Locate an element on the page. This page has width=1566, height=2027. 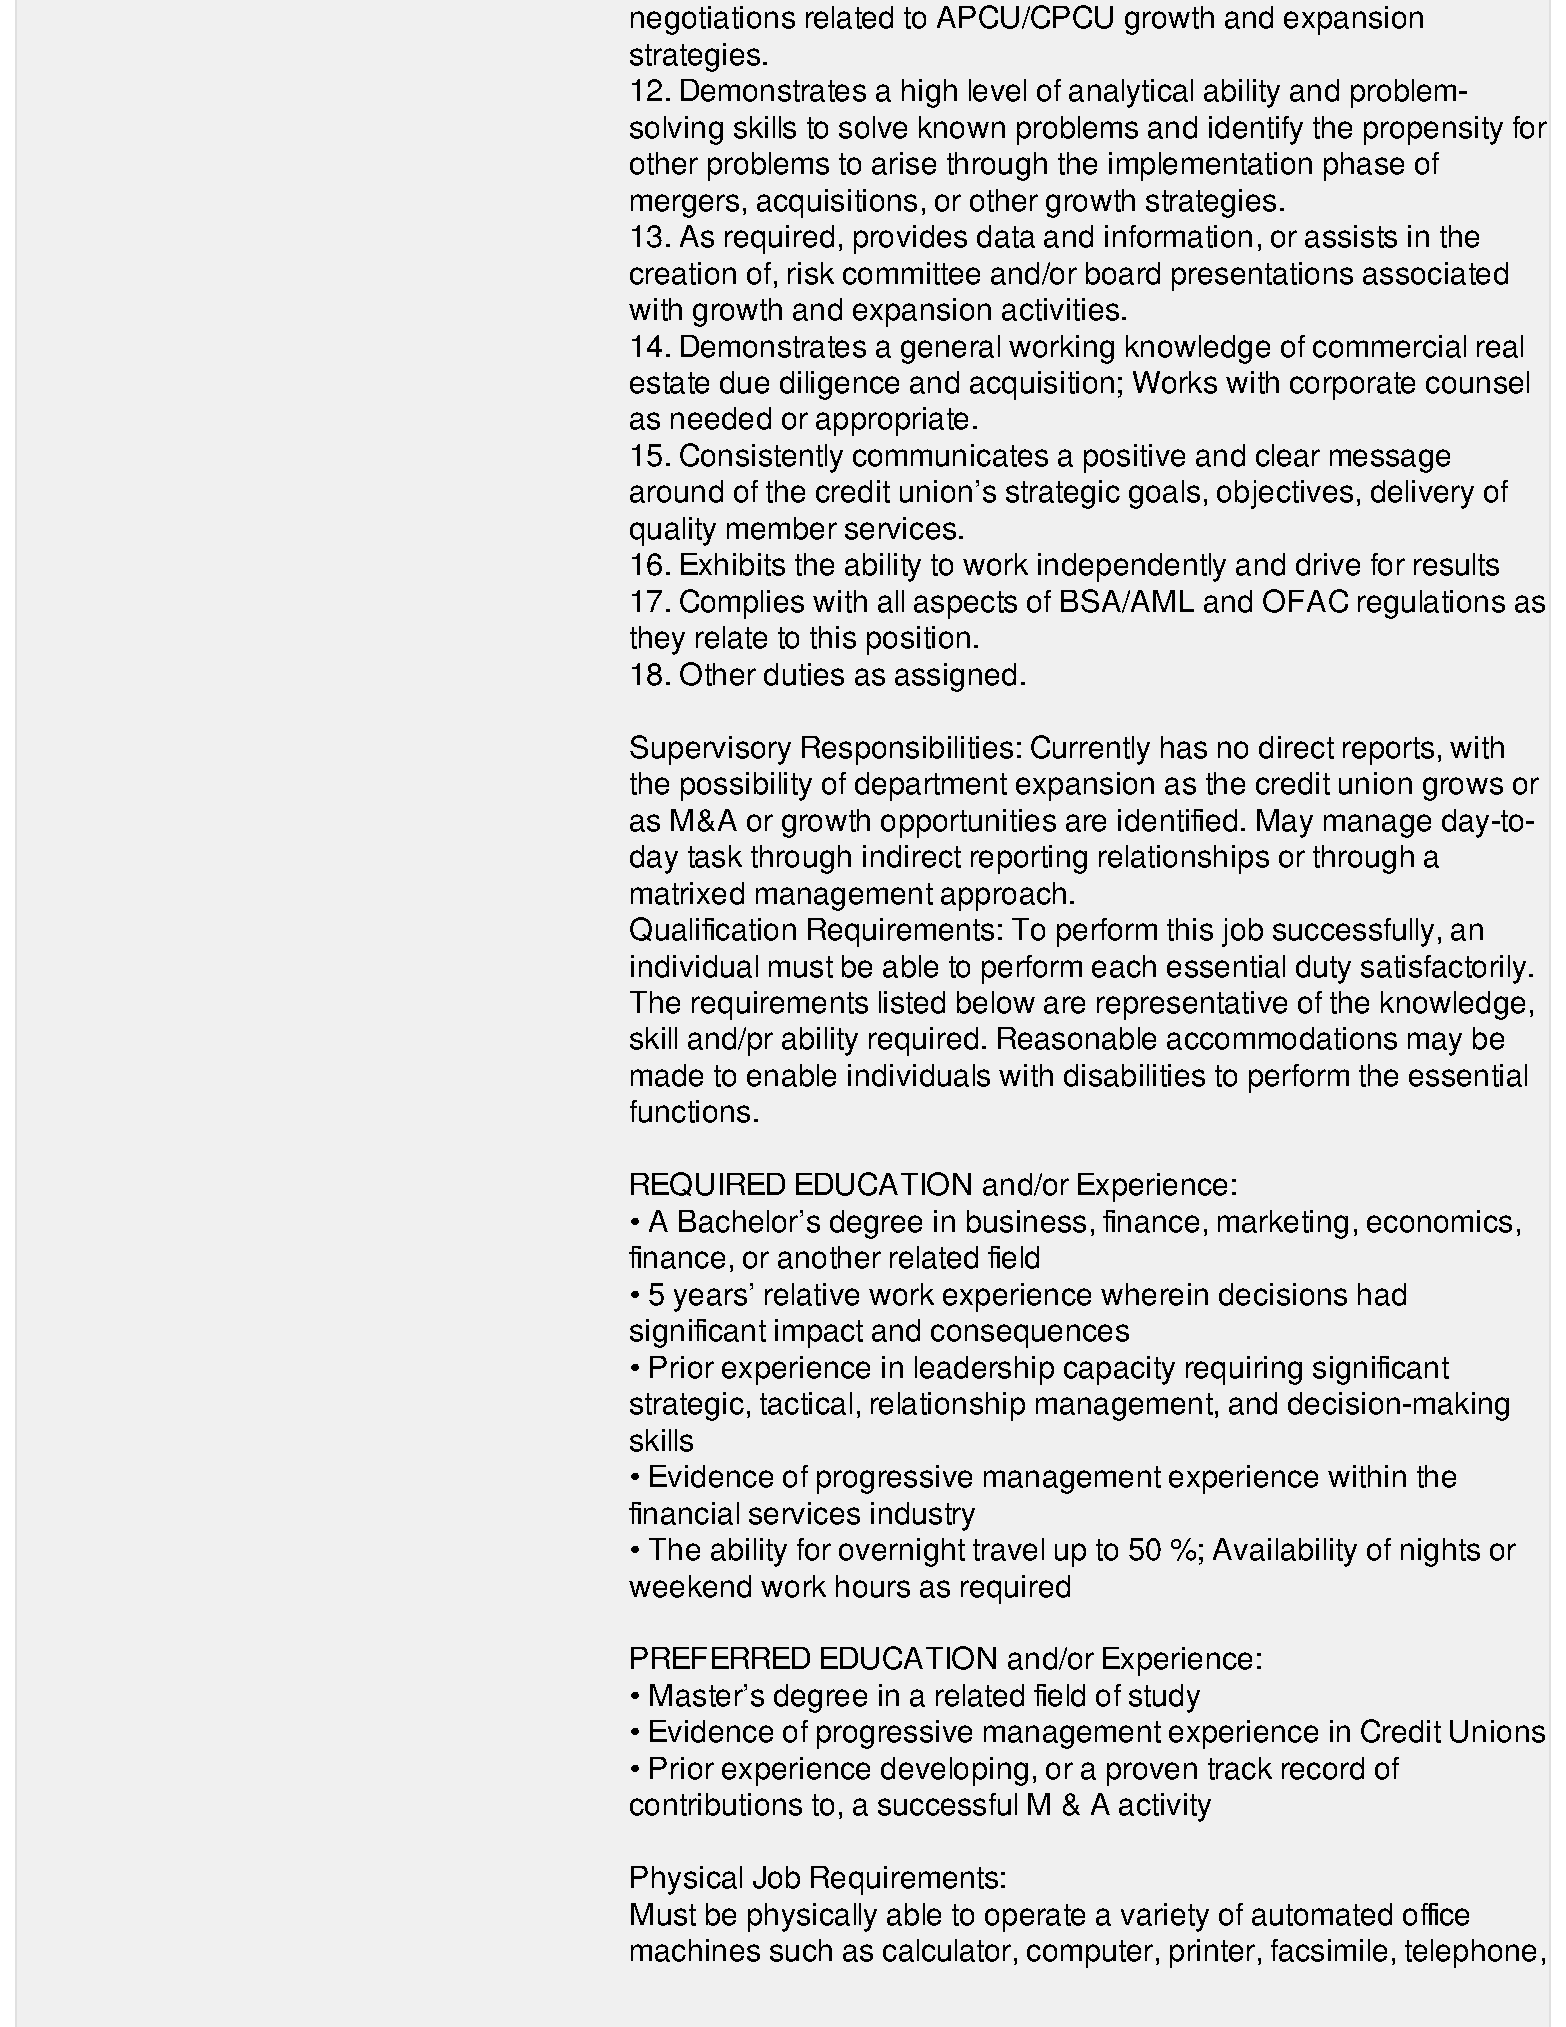
negotiations is located at coordinates (713, 20).
